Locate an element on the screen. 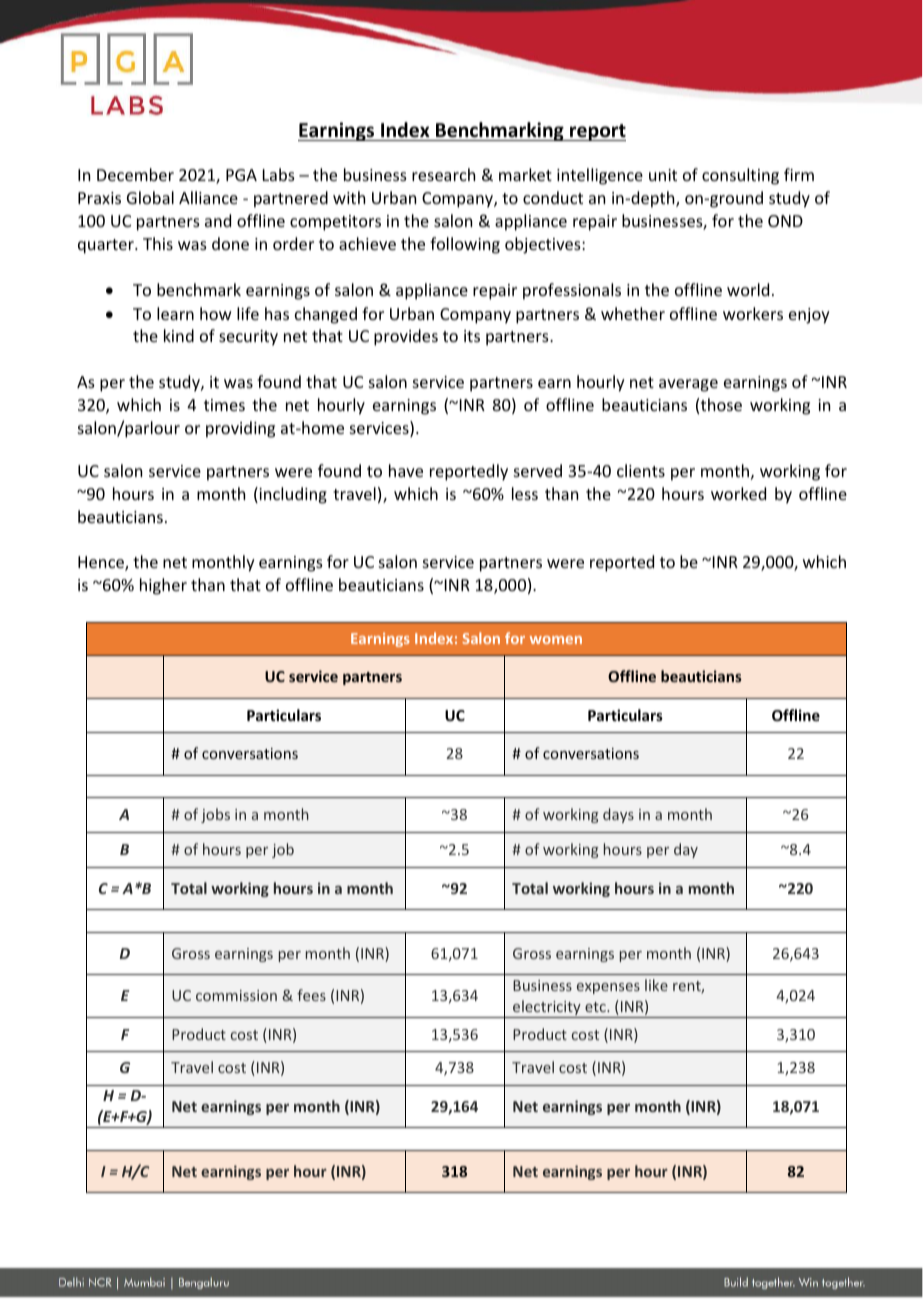  jobs is located at coordinates (215, 815).
